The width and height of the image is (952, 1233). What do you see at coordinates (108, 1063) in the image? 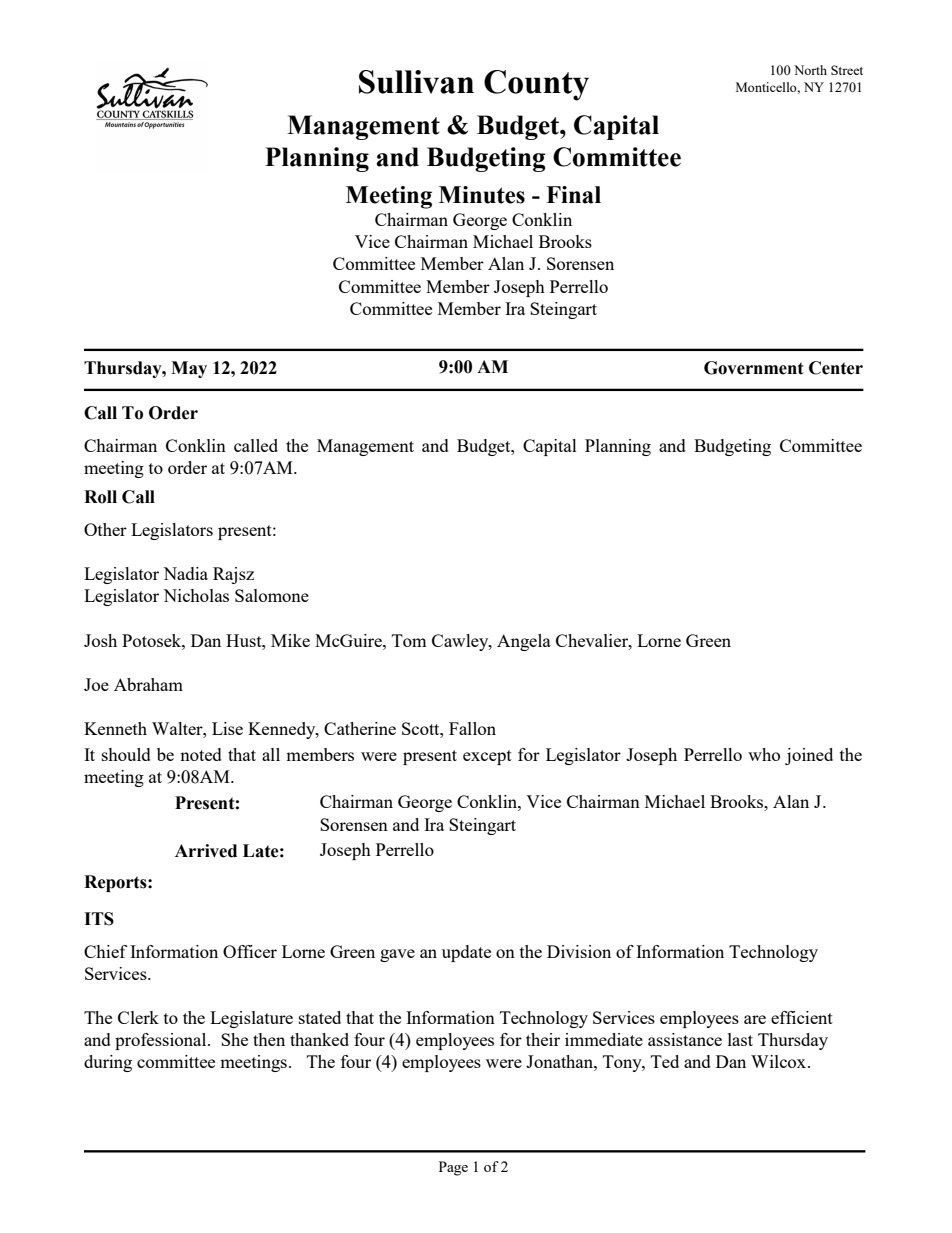
I see `during` at bounding box center [108, 1063].
